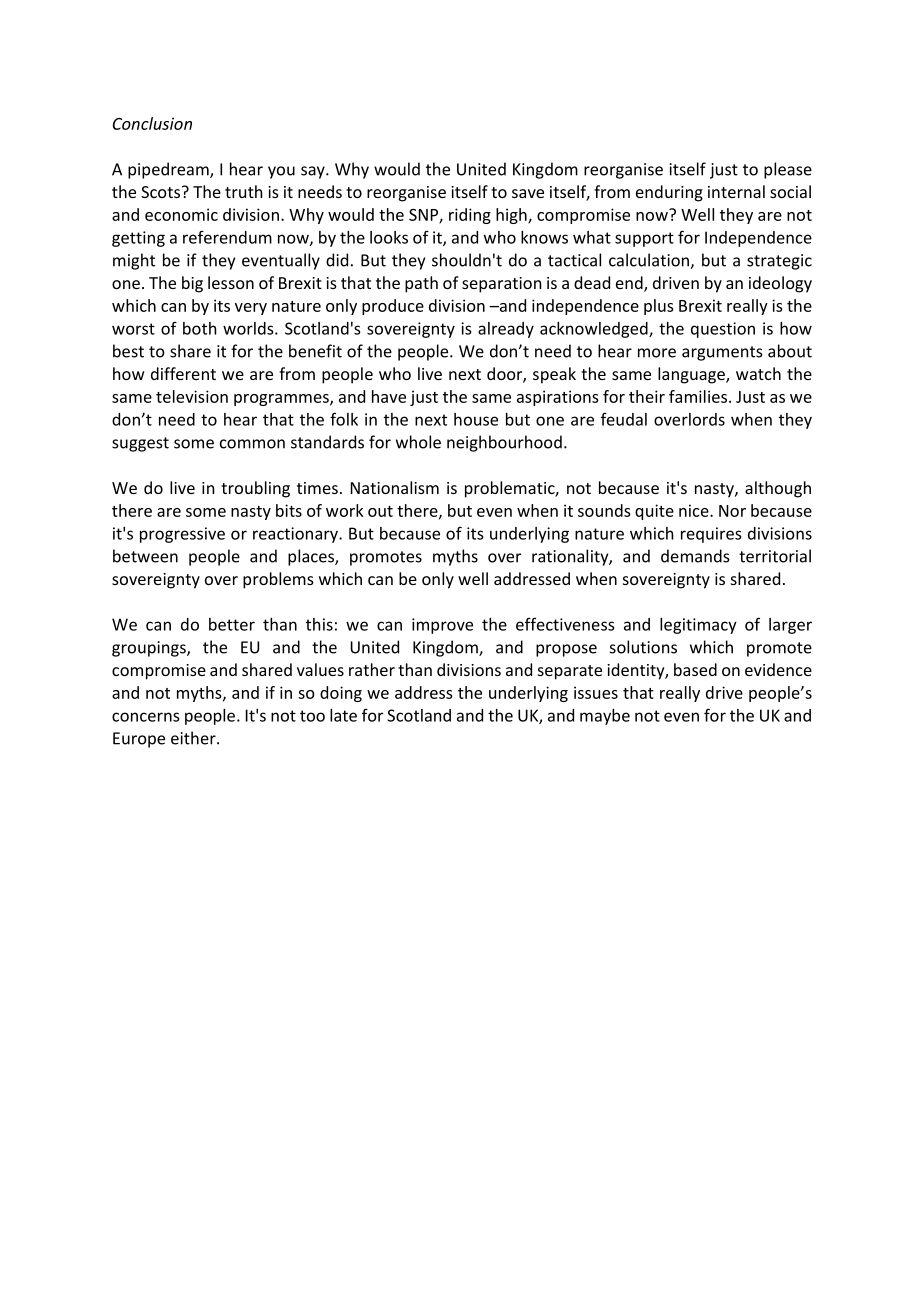 Image resolution: width=924 pixels, height=1308 pixels. Describe the element at coordinates (421, 284) in the document. I see `path` at that location.
